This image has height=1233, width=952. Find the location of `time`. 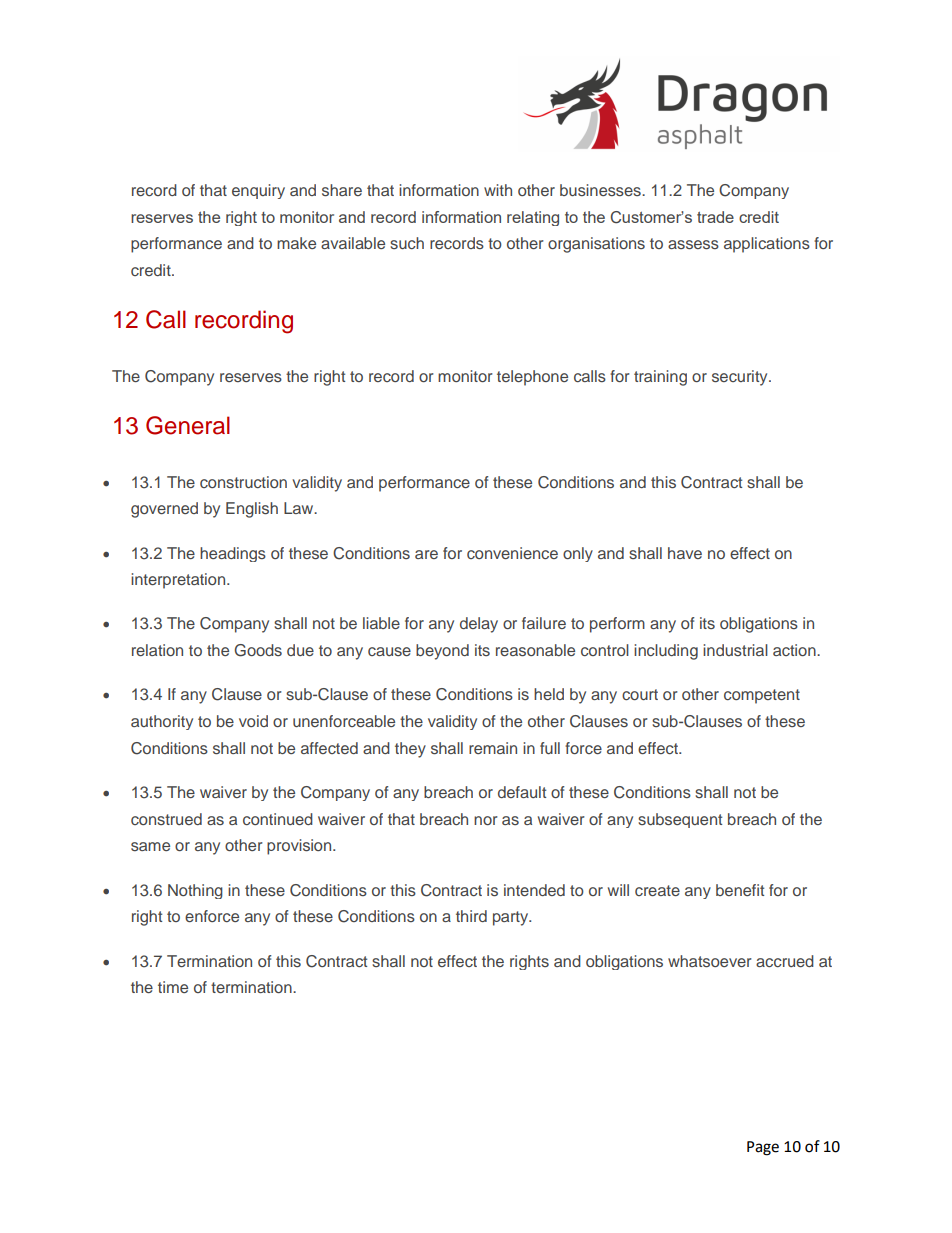

time is located at coordinates (173, 987).
